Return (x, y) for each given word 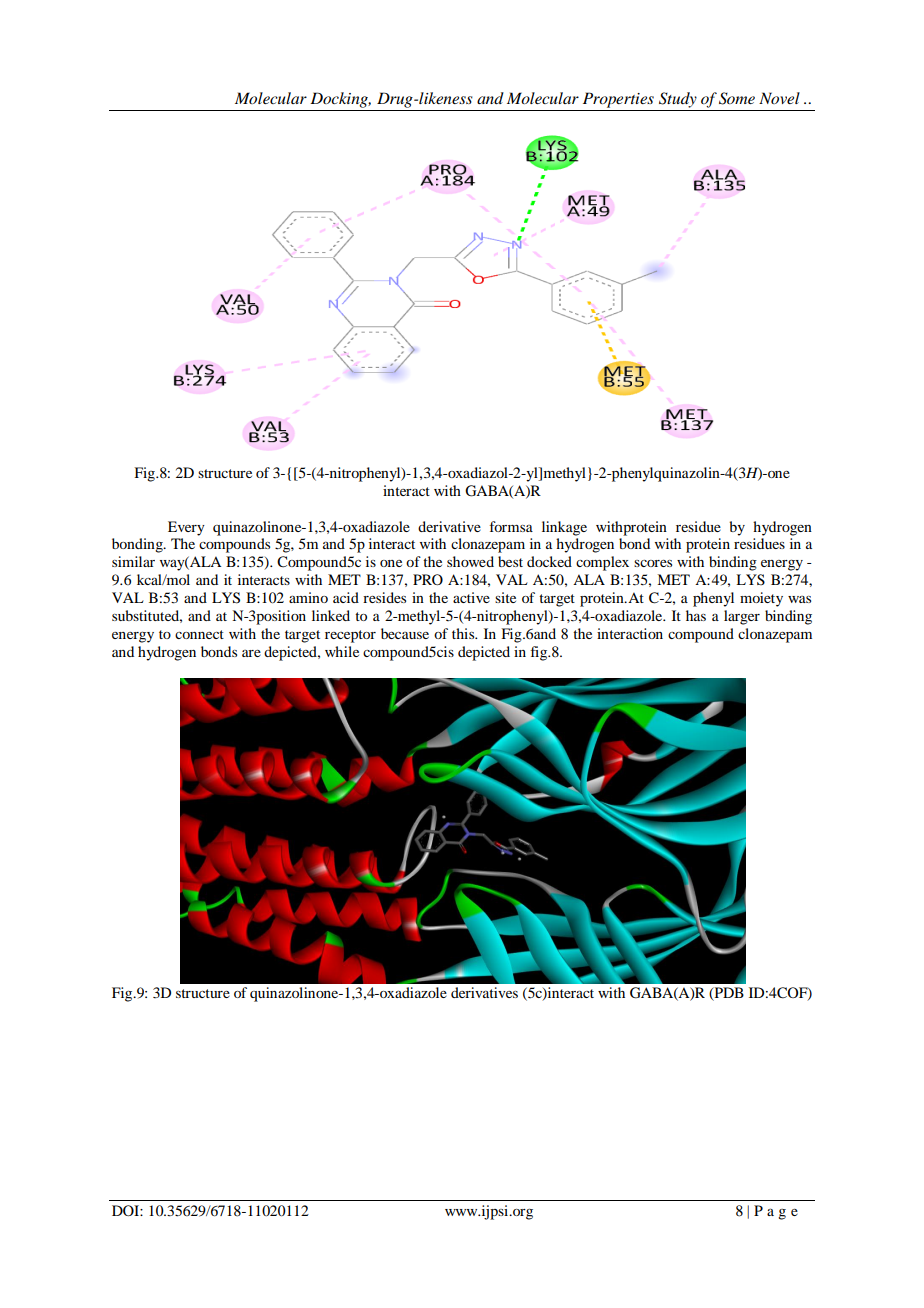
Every (186, 528)
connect (199, 634)
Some (737, 98)
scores (653, 563)
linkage (564, 528)
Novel (779, 98)
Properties (618, 100)
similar (133, 561)
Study (678, 100)
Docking (340, 100)
